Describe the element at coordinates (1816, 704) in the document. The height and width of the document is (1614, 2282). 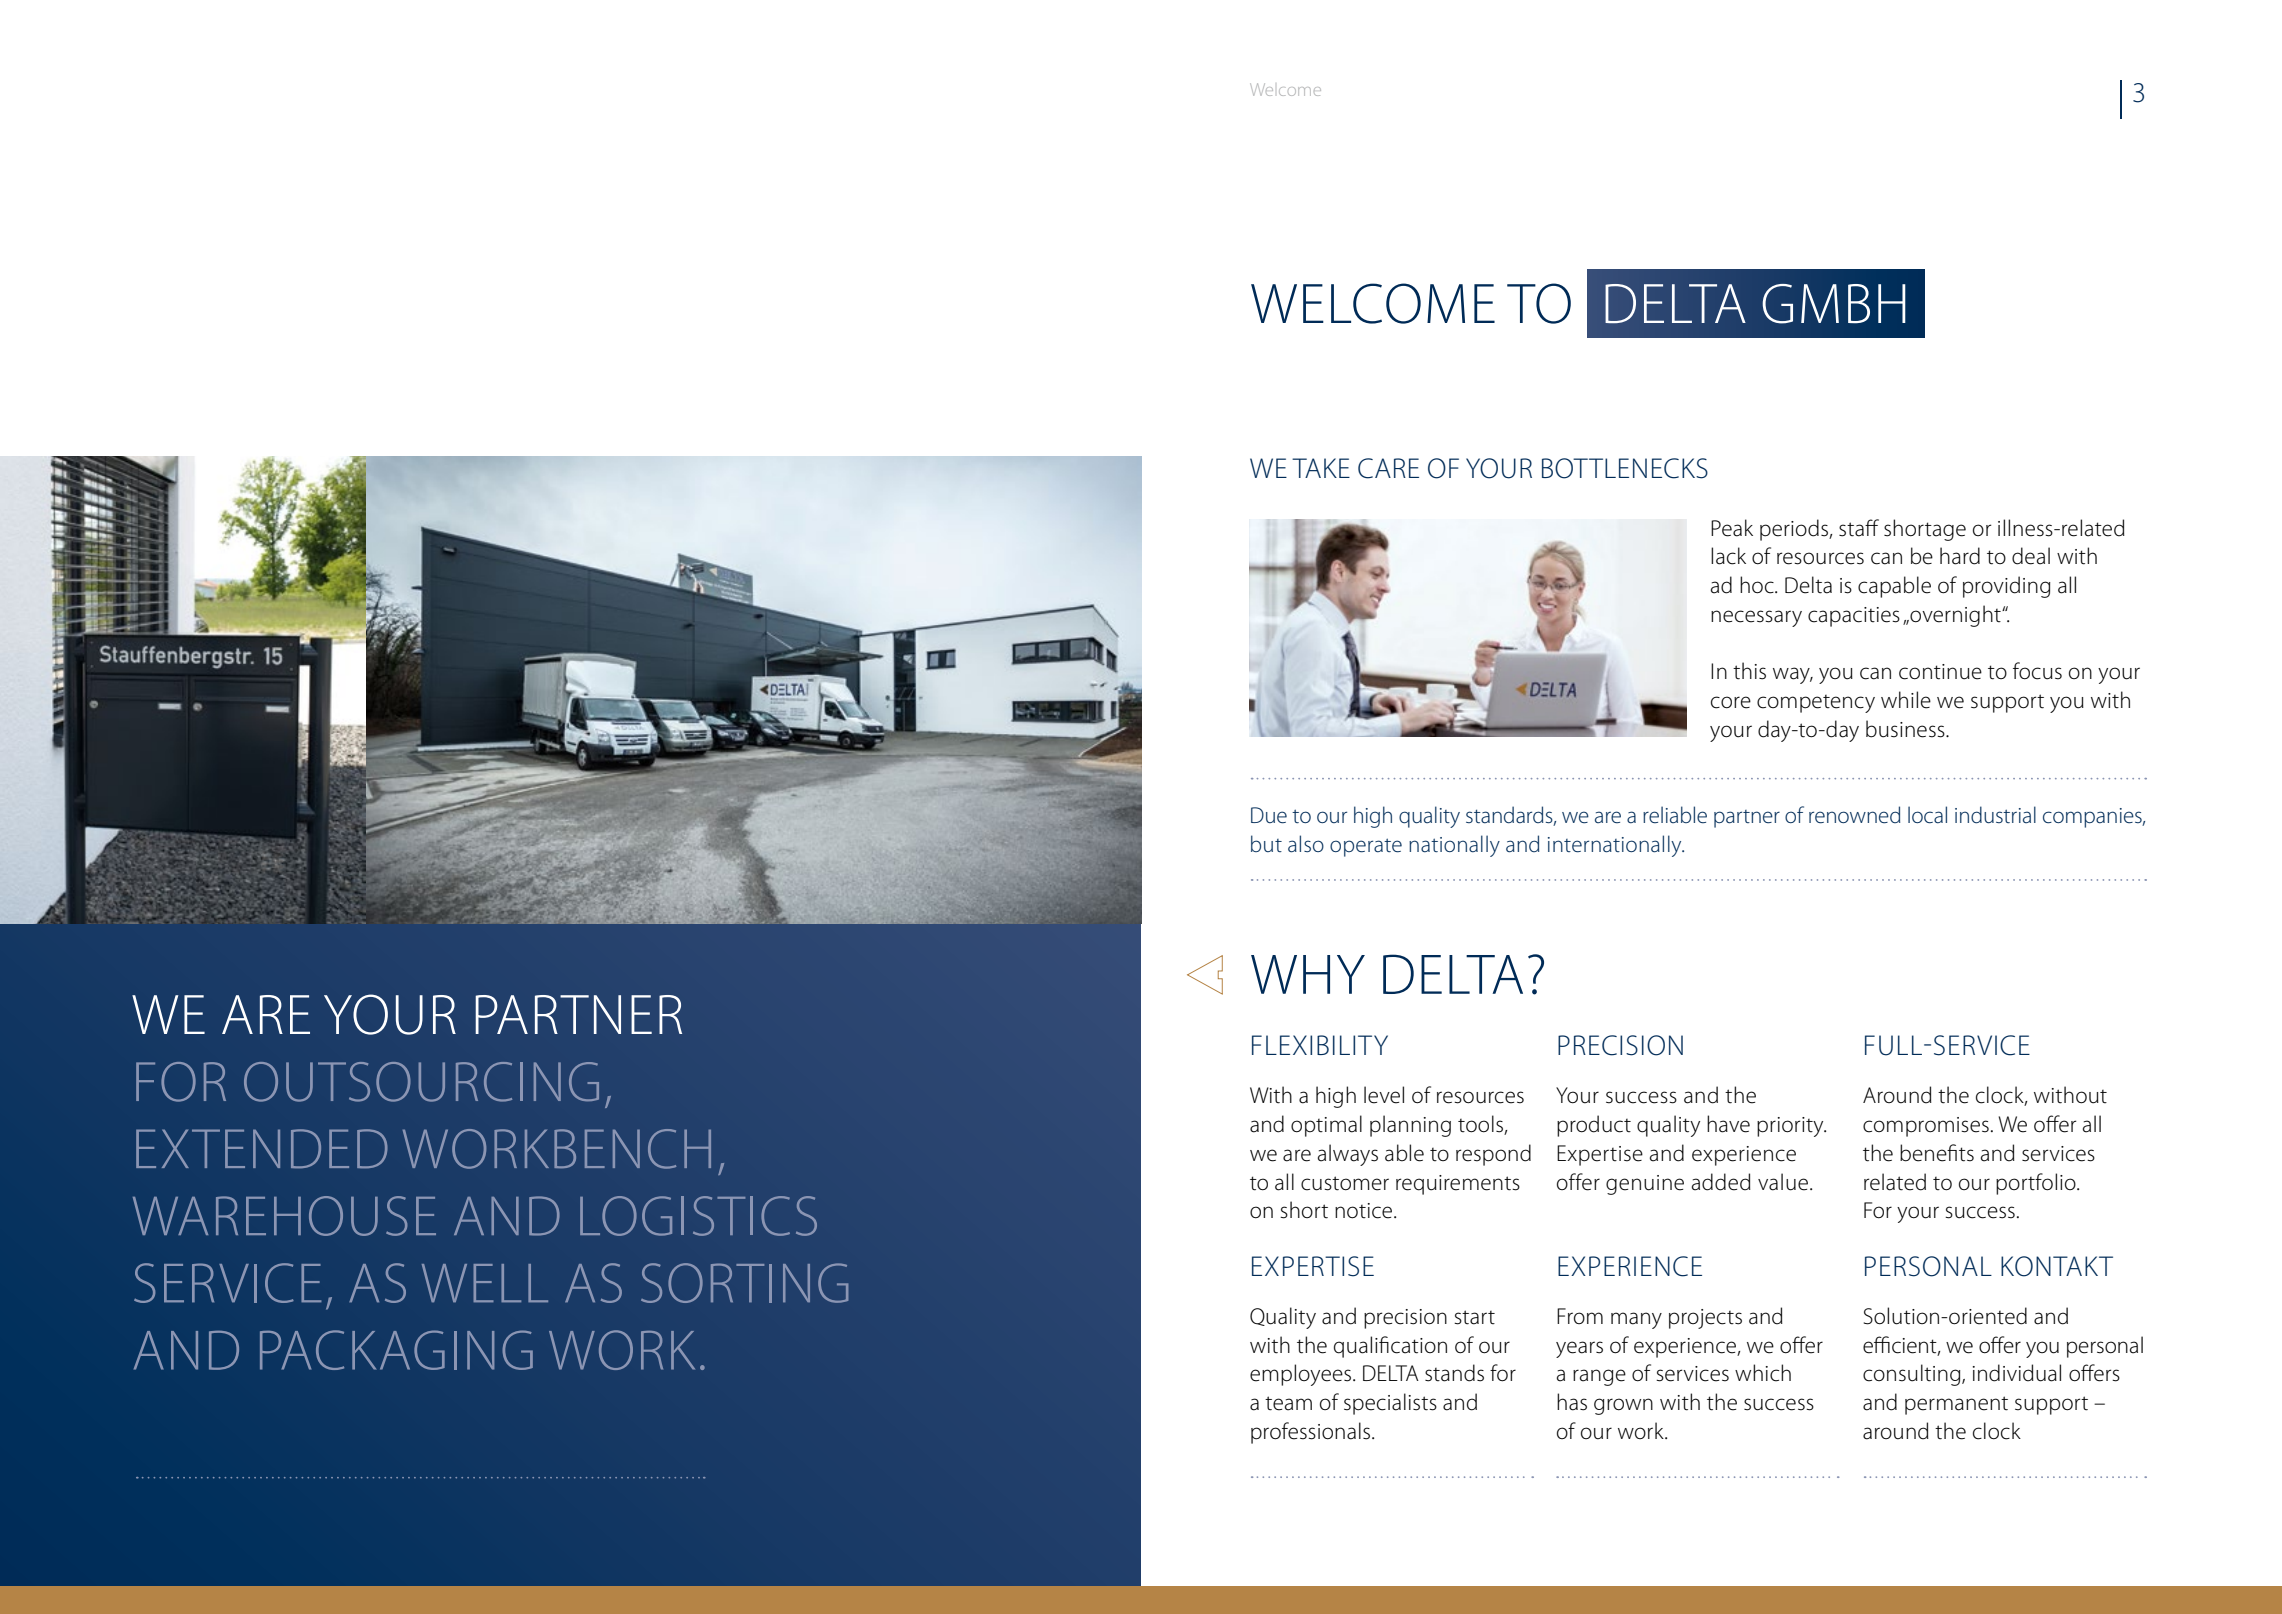
I see `competency` at that location.
